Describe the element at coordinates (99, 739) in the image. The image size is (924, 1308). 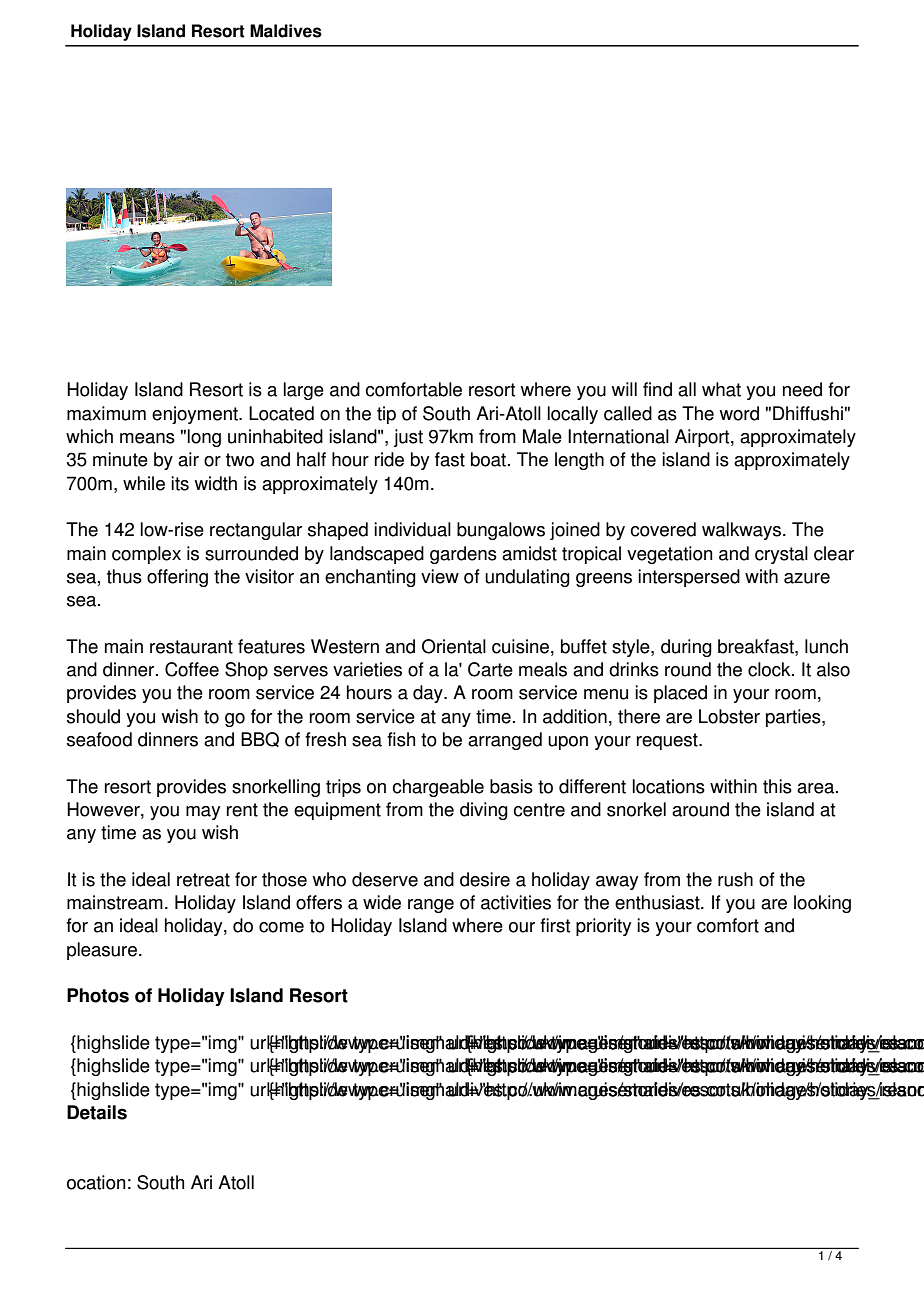
I see `seafood` at that location.
